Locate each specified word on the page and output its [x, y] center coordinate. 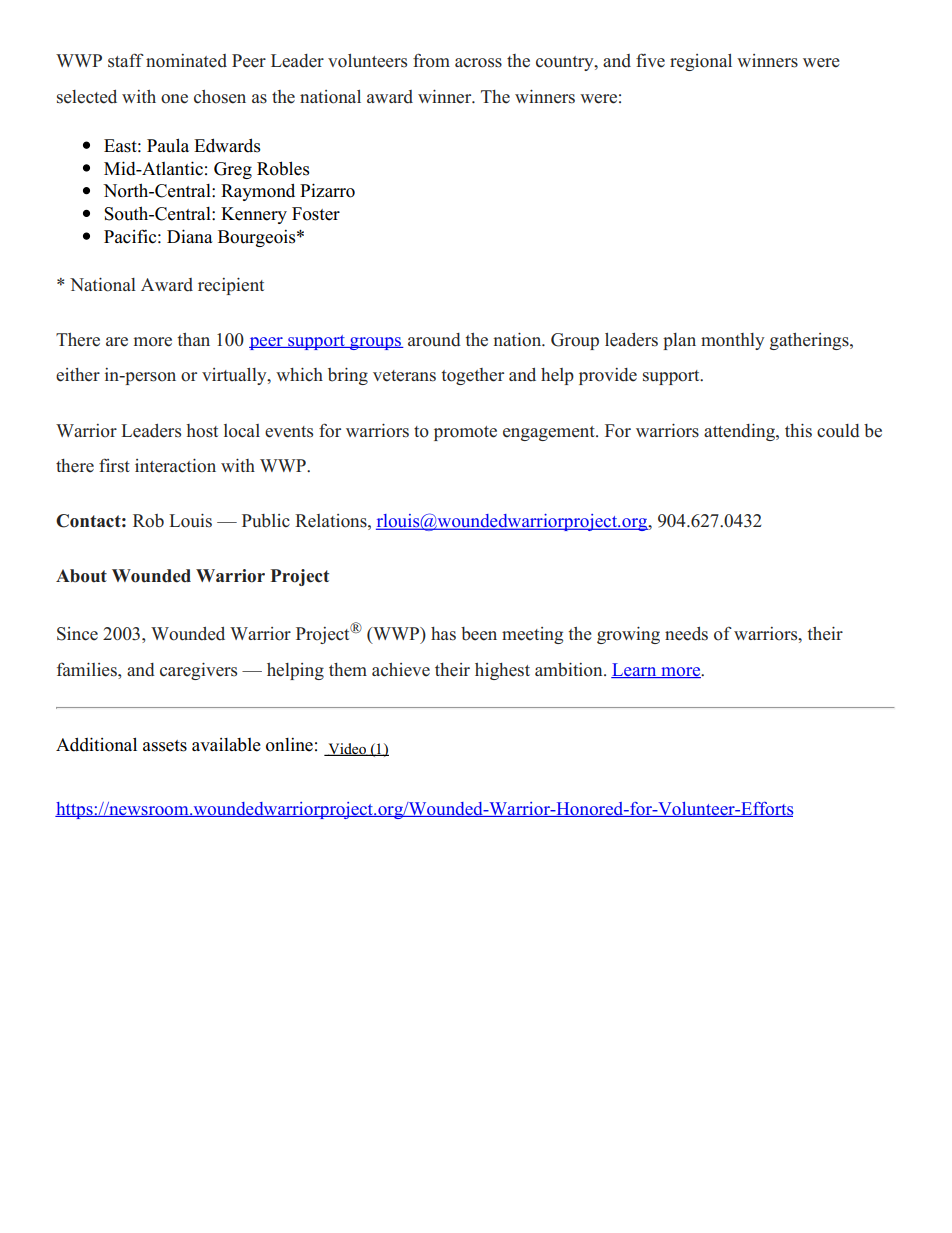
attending [740, 432]
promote [465, 433]
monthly [733, 341]
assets [165, 746]
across [478, 63]
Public [266, 521]
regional [701, 62]
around [434, 340]
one [174, 99]
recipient [231, 286]
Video [347, 749]
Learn [635, 670]
